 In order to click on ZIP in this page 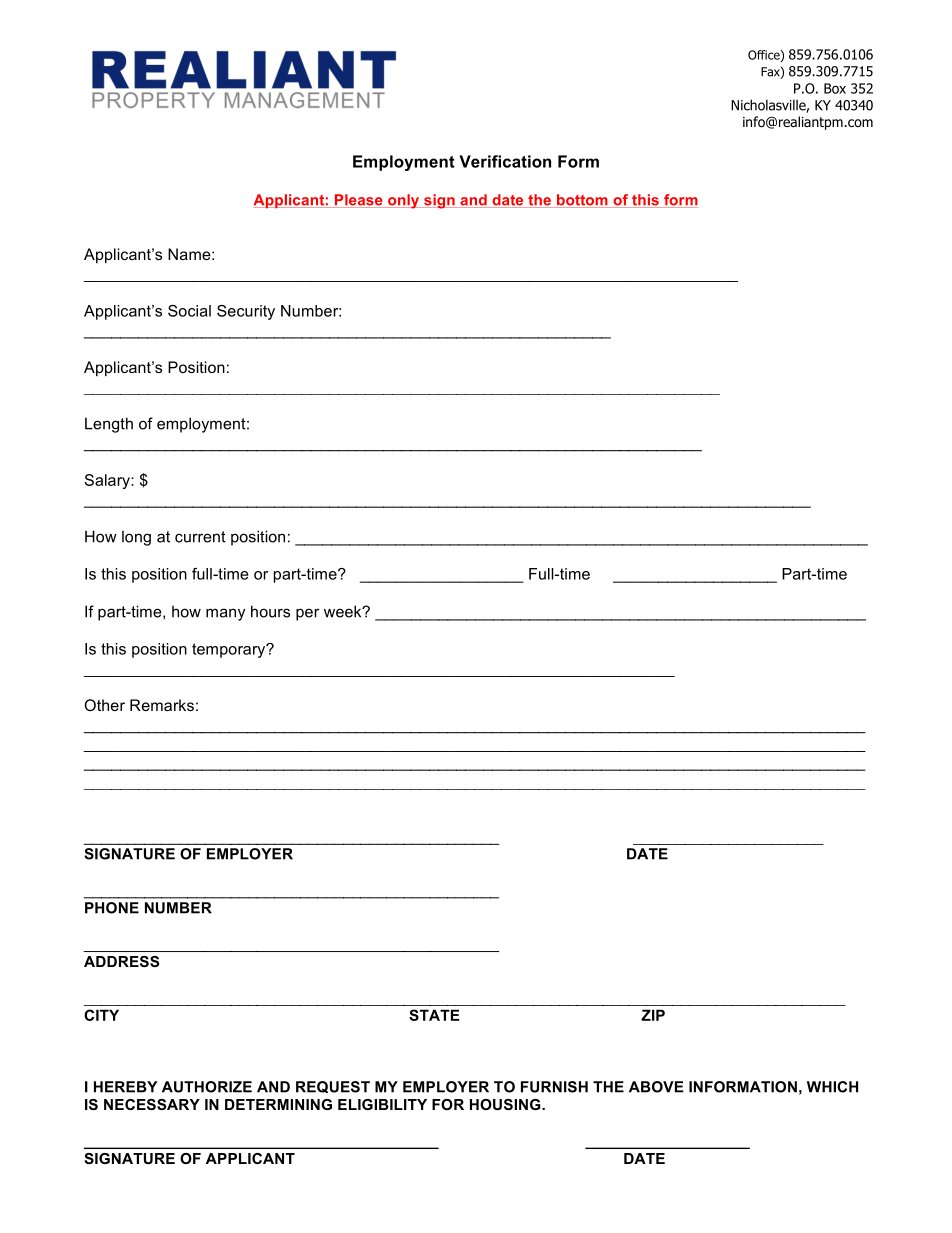, I will do `click(653, 1015)`.
